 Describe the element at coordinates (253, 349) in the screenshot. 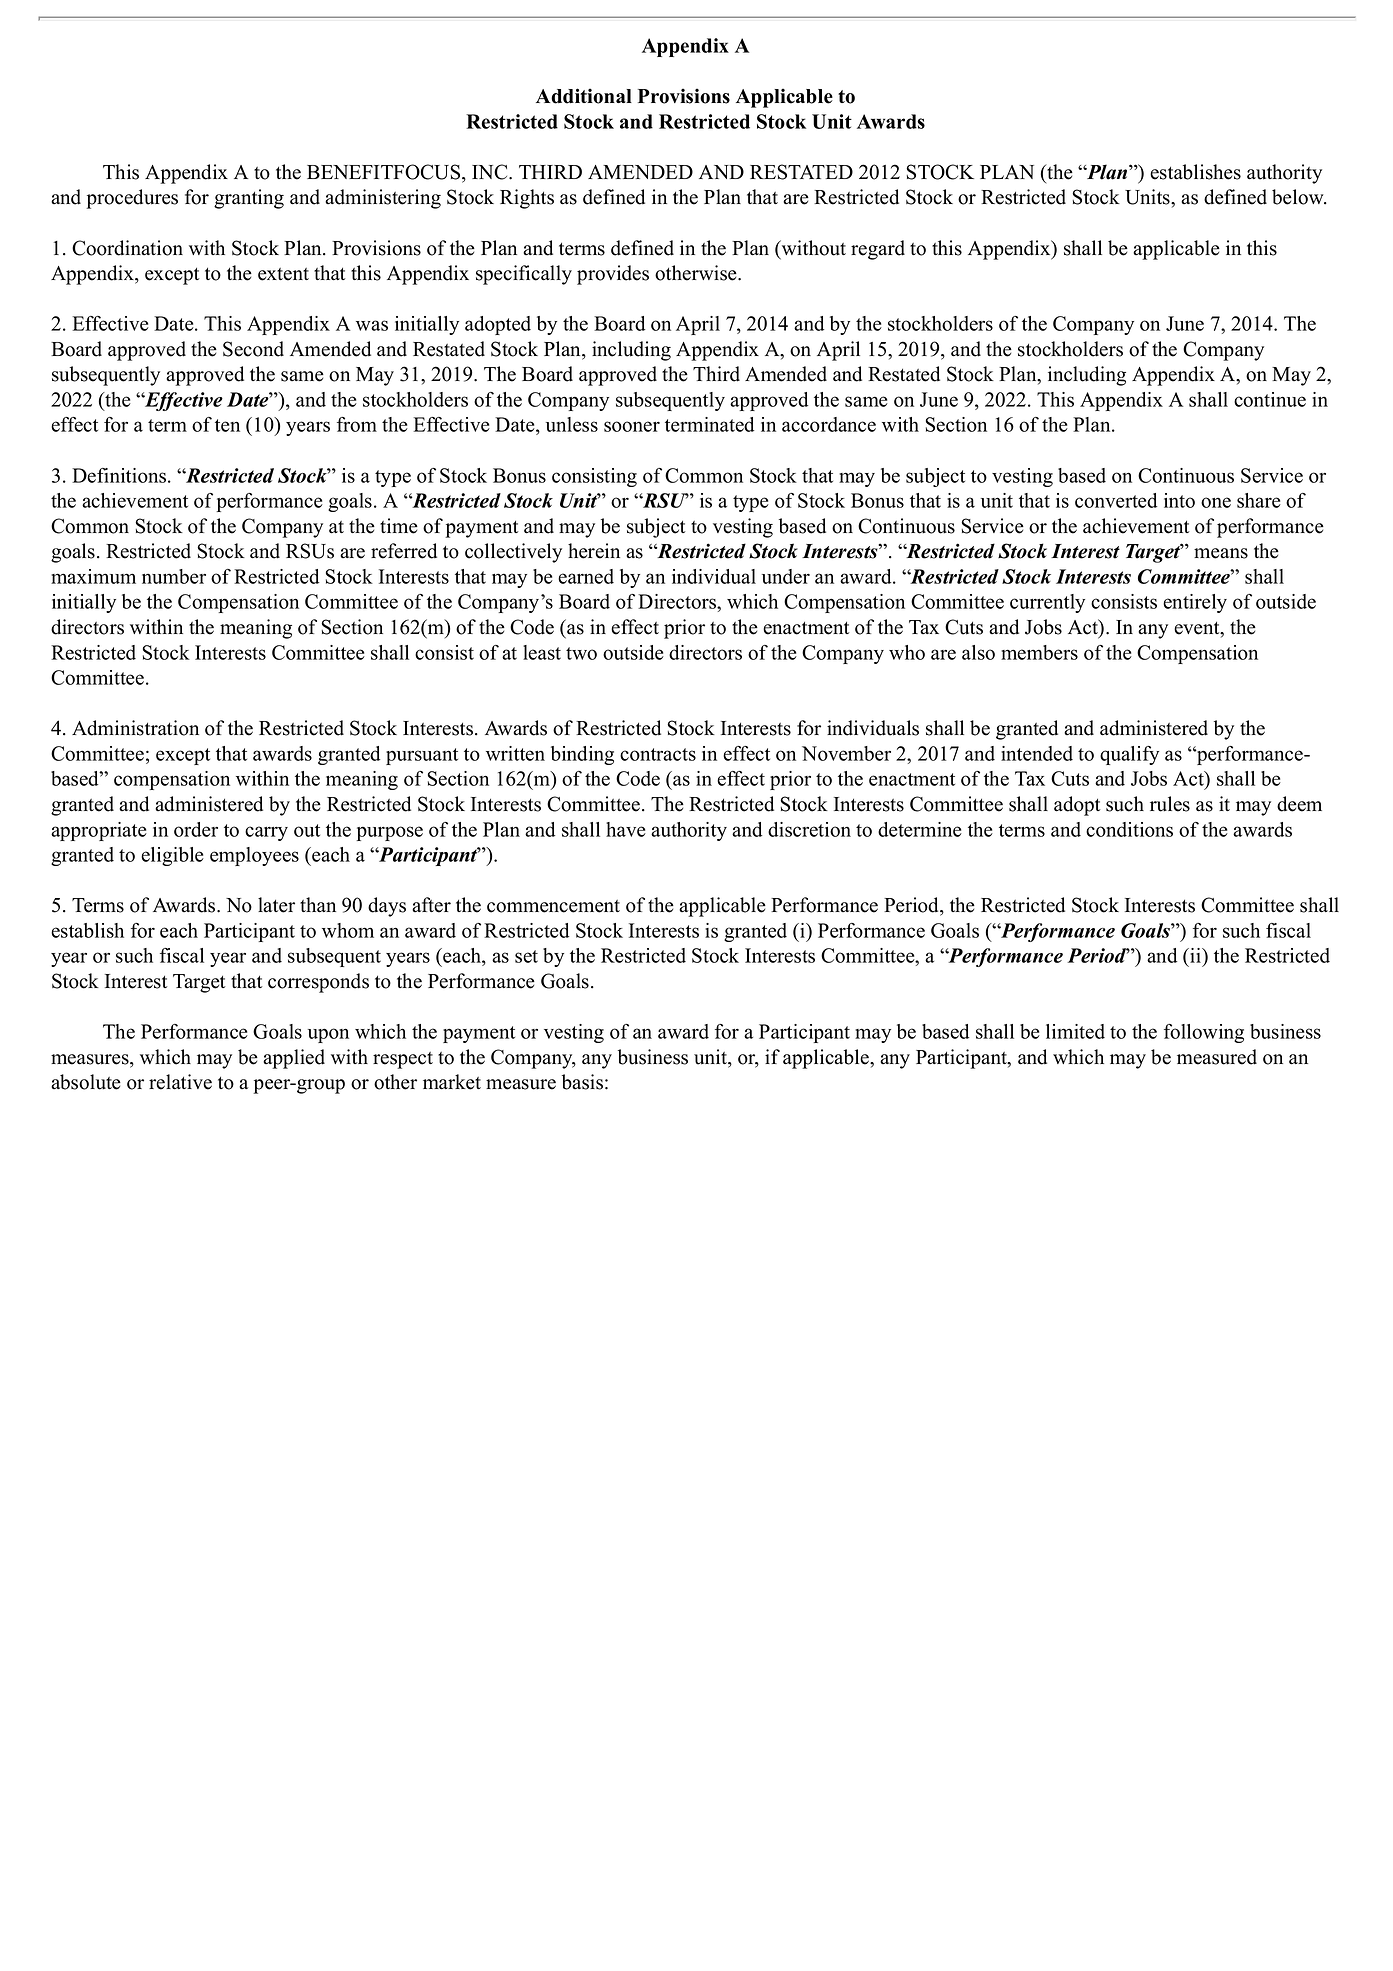

I see `Second` at that location.
